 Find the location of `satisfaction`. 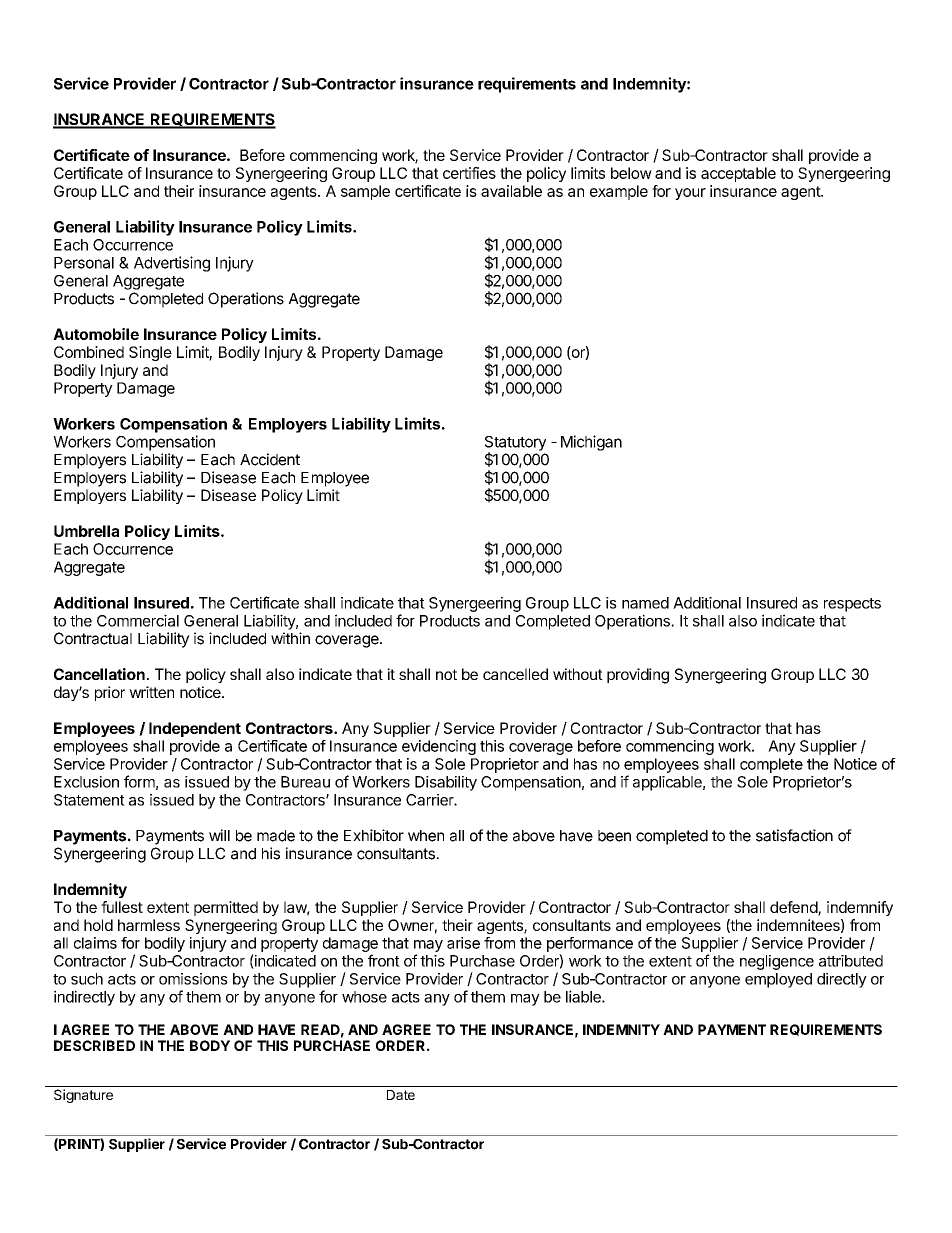

satisfaction is located at coordinates (794, 835).
